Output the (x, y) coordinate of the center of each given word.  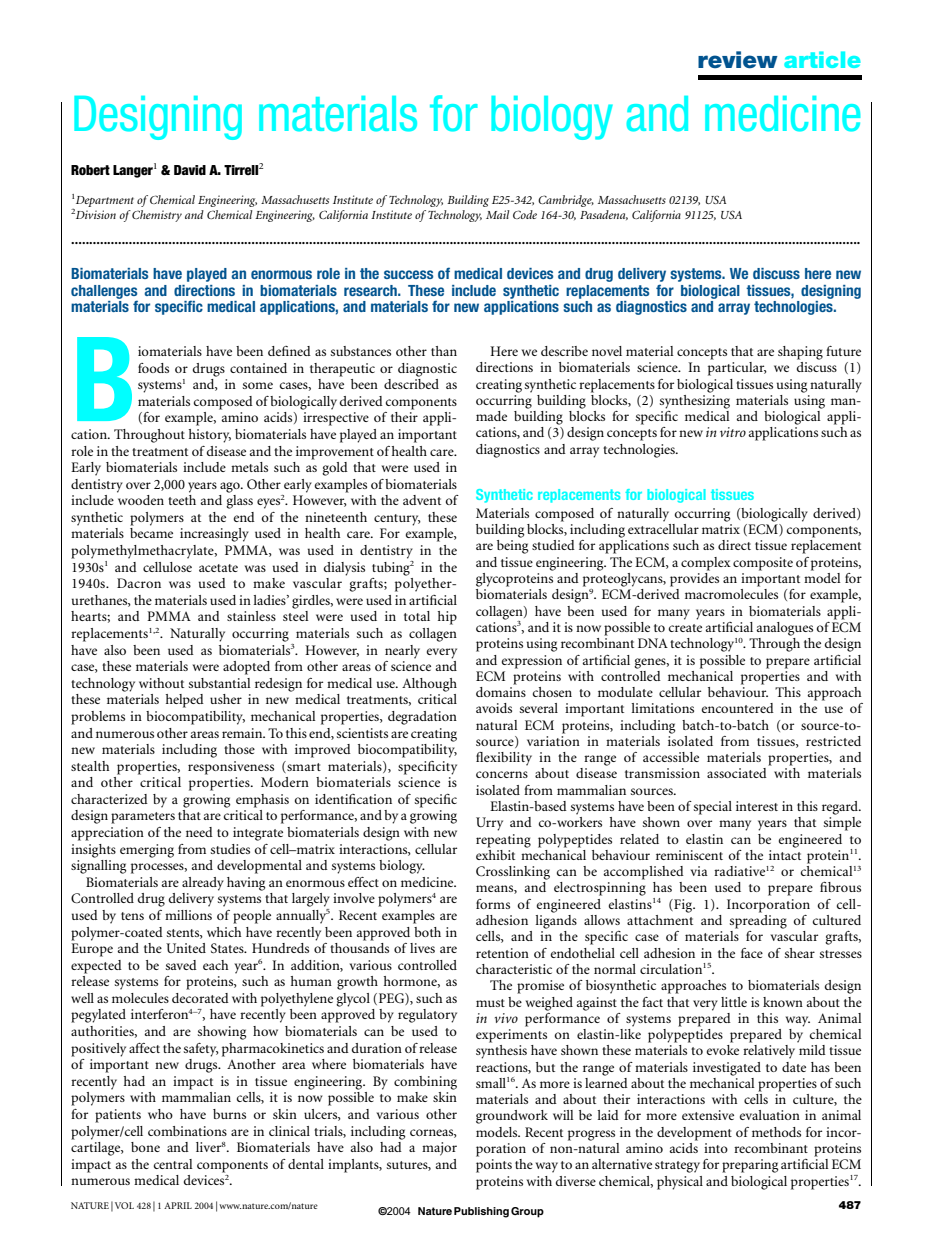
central (173, 1164)
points (494, 1166)
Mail (497, 214)
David (190, 170)
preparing (750, 1166)
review (738, 60)
